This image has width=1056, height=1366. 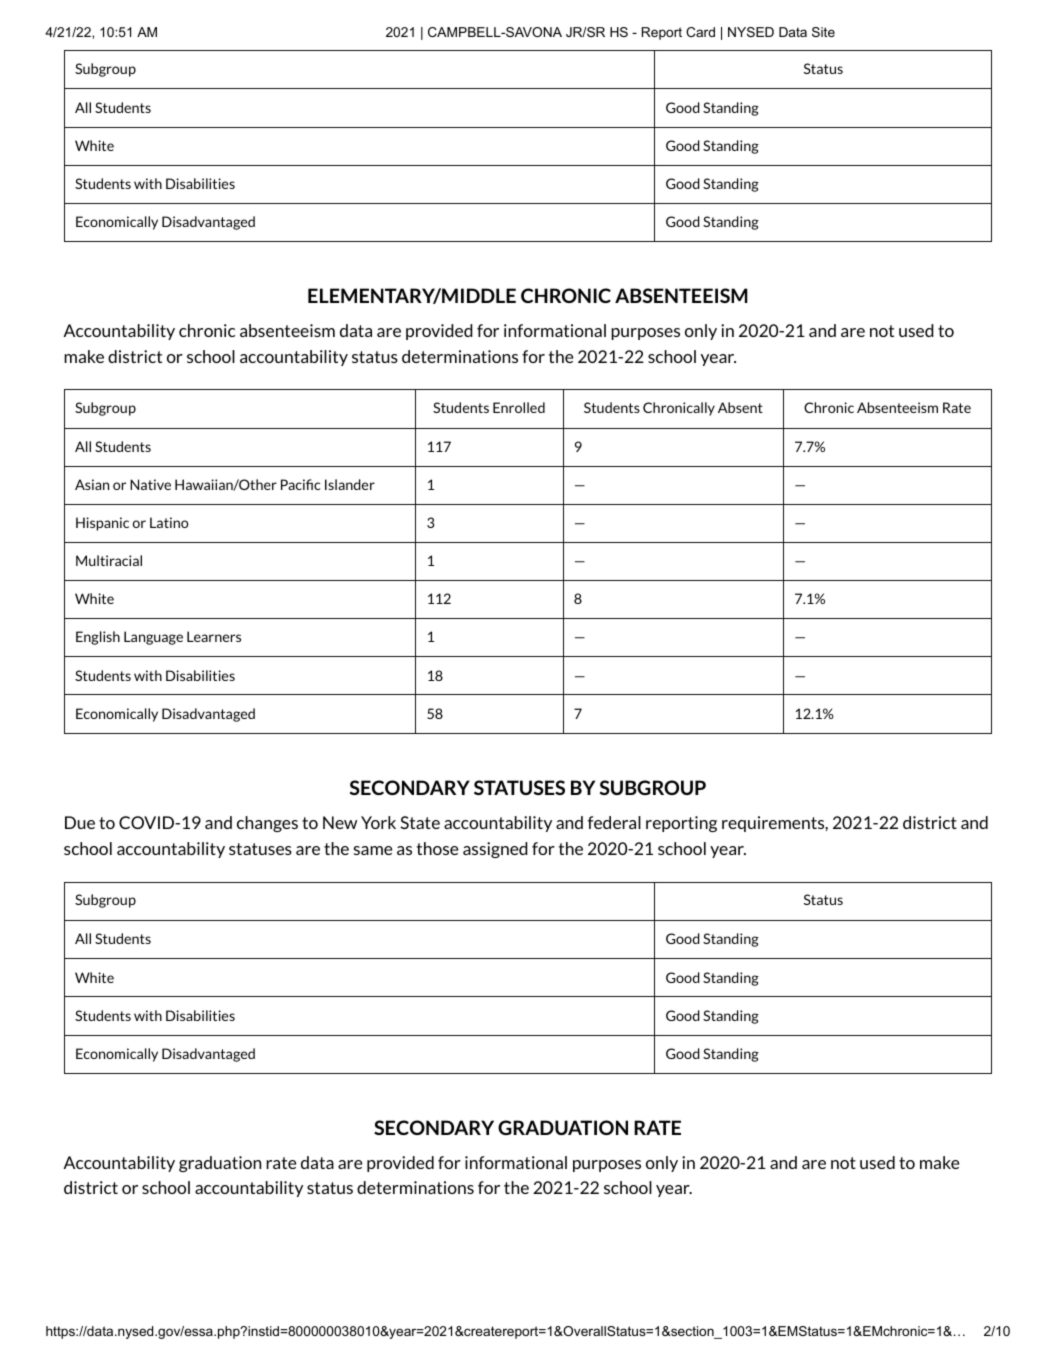 I want to click on Enrolled, so click(x=519, y=407).
